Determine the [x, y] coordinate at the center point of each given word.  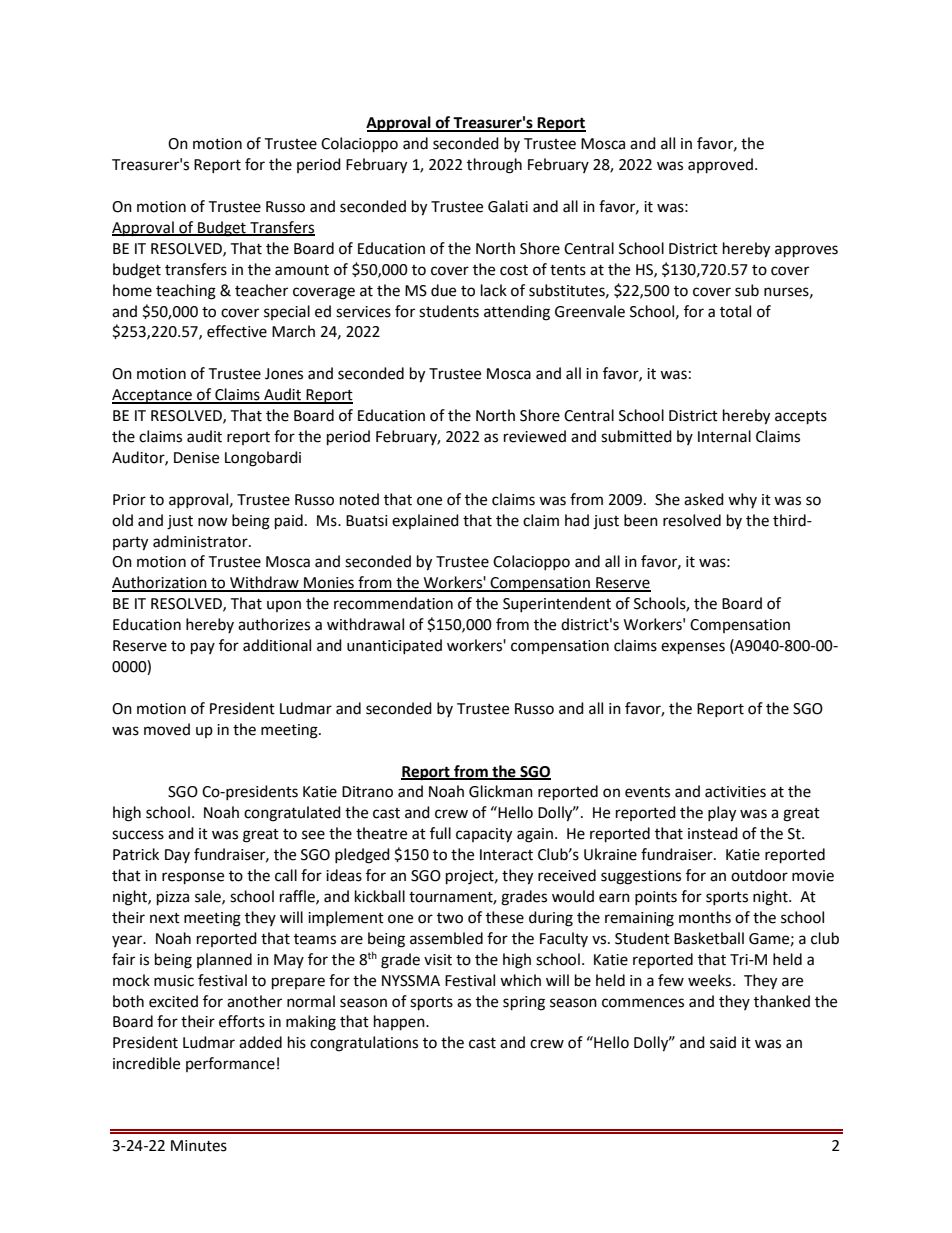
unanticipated [394, 646]
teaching [186, 292]
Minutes [199, 1146]
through [494, 166]
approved [720, 166]
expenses [693, 648]
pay [203, 648]
